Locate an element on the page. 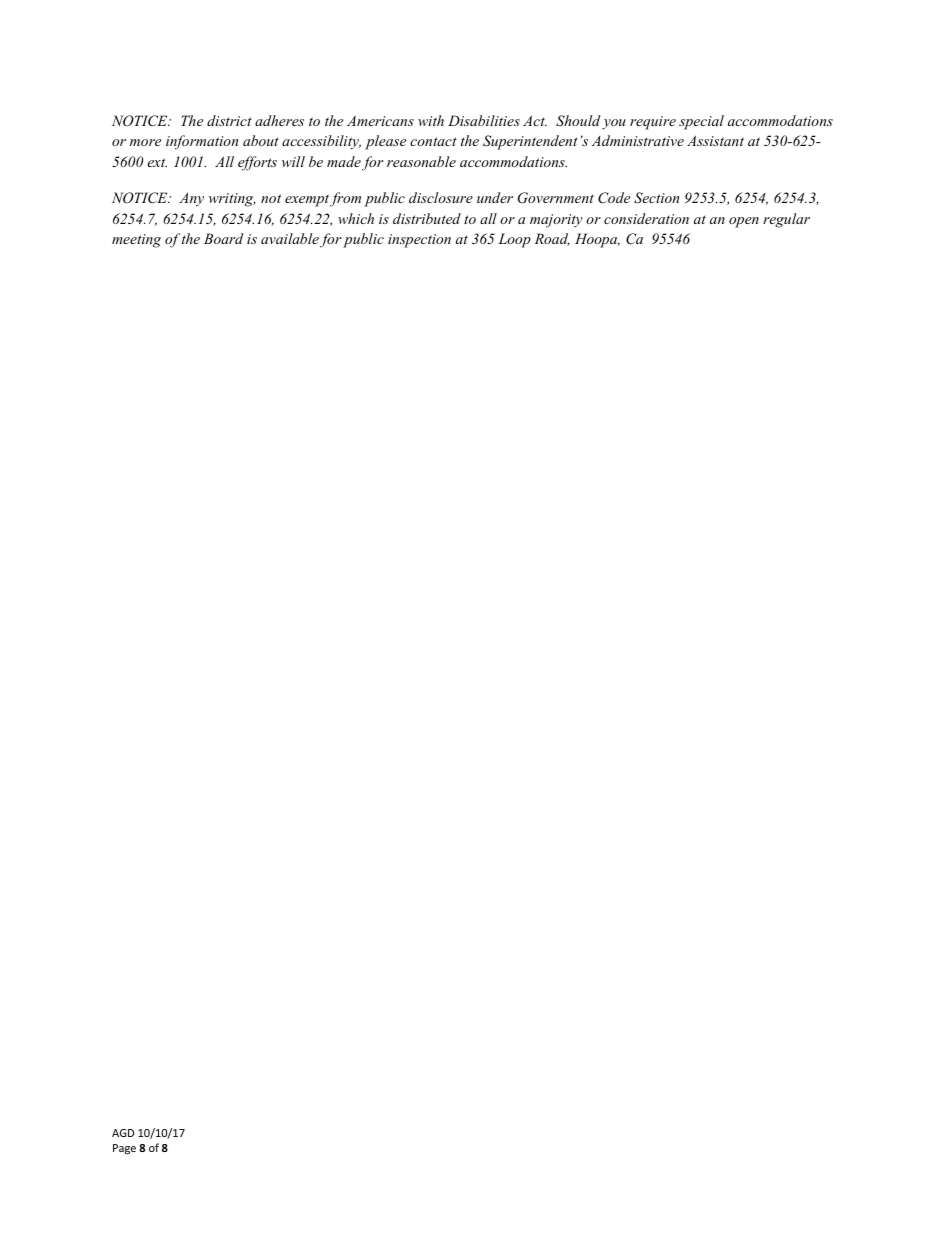 Image resolution: width=952 pixels, height=1233 pixels. Page is located at coordinates (124, 1149).
